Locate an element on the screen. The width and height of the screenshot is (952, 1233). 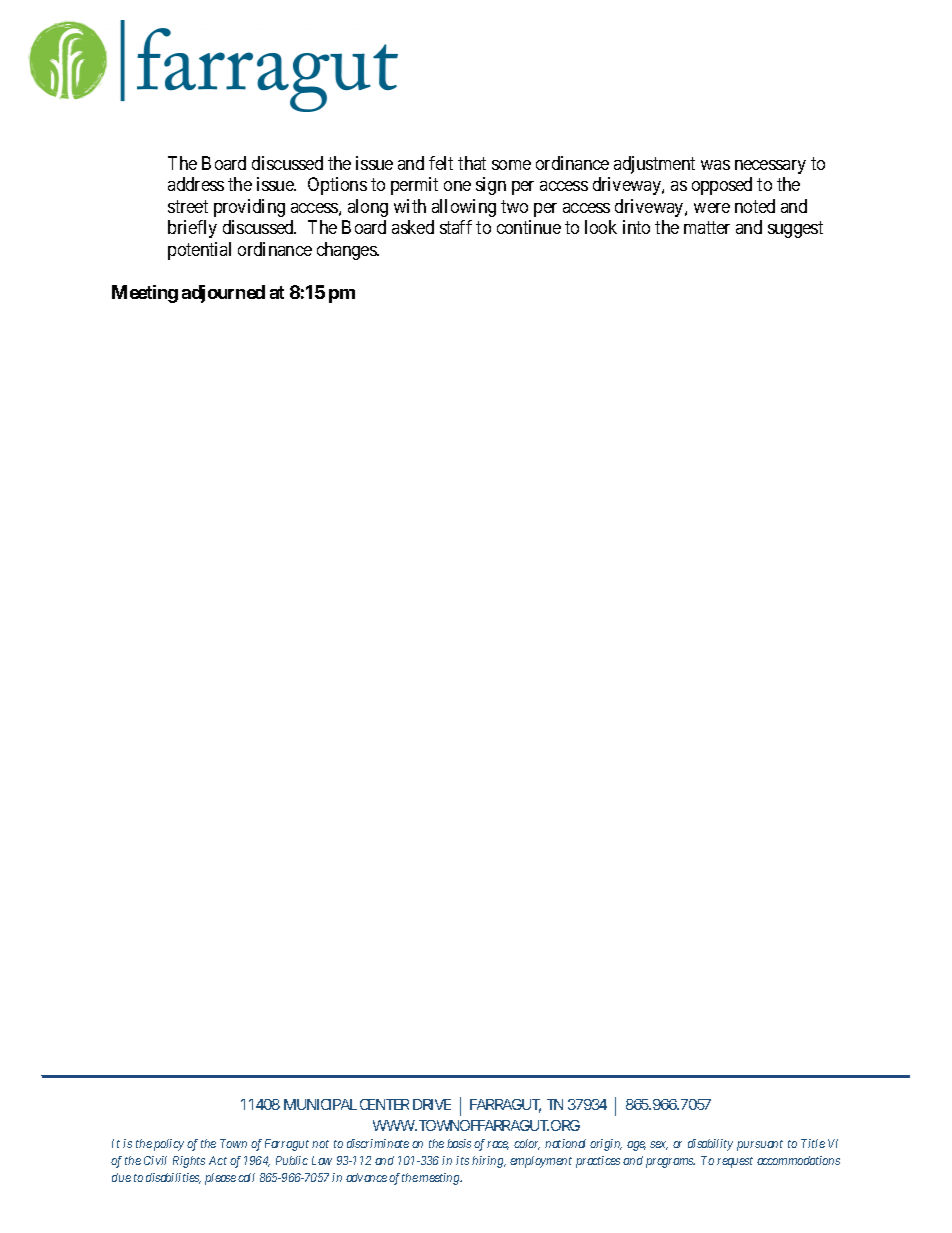
request is located at coordinates (735, 1162).
